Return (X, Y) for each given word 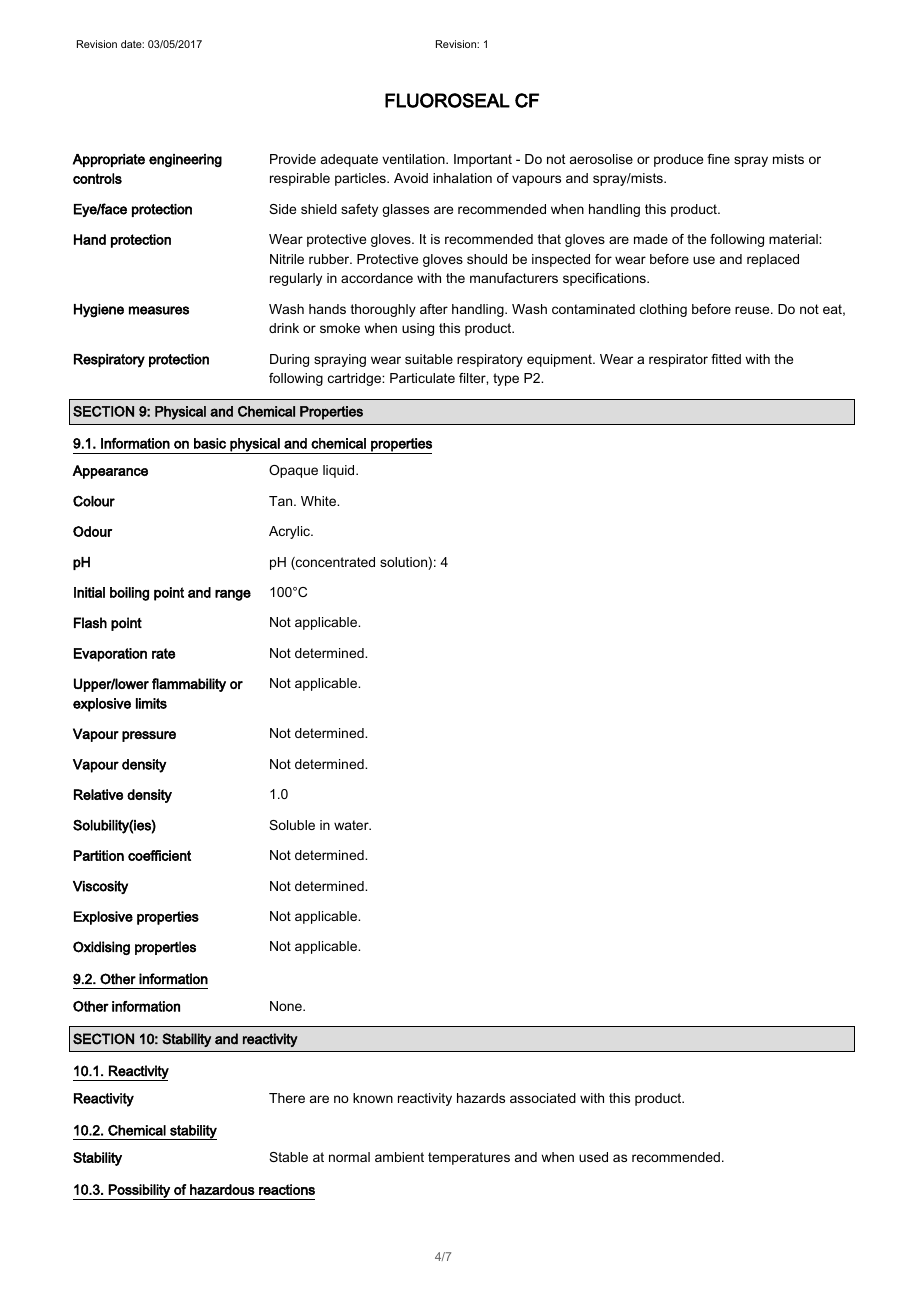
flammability (189, 685)
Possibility (139, 1192)
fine (718, 159)
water (352, 825)
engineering (185, 160)
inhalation (462, 178)
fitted (726, 359)
